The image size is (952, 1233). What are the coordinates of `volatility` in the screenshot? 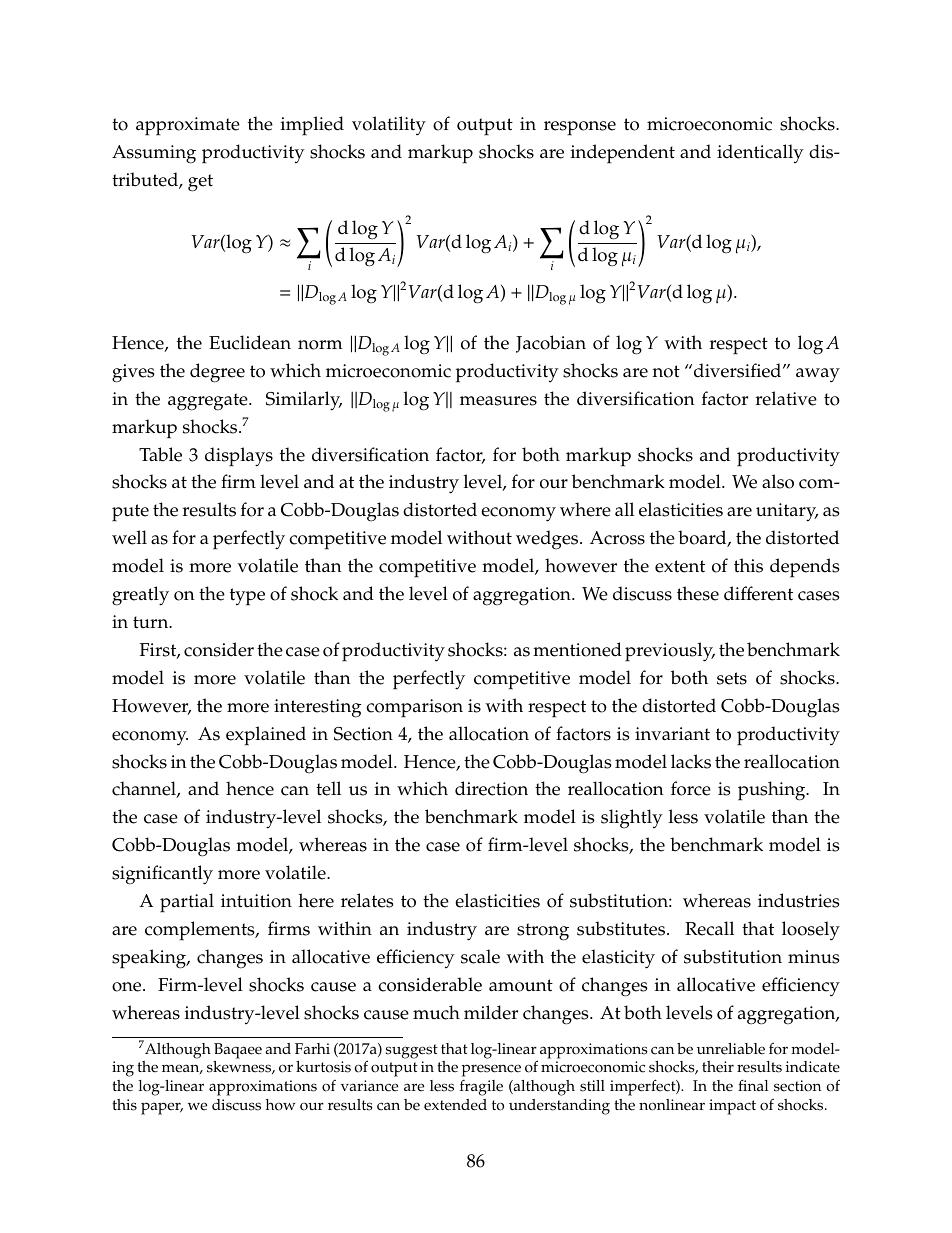 It's located at (389, 125).
